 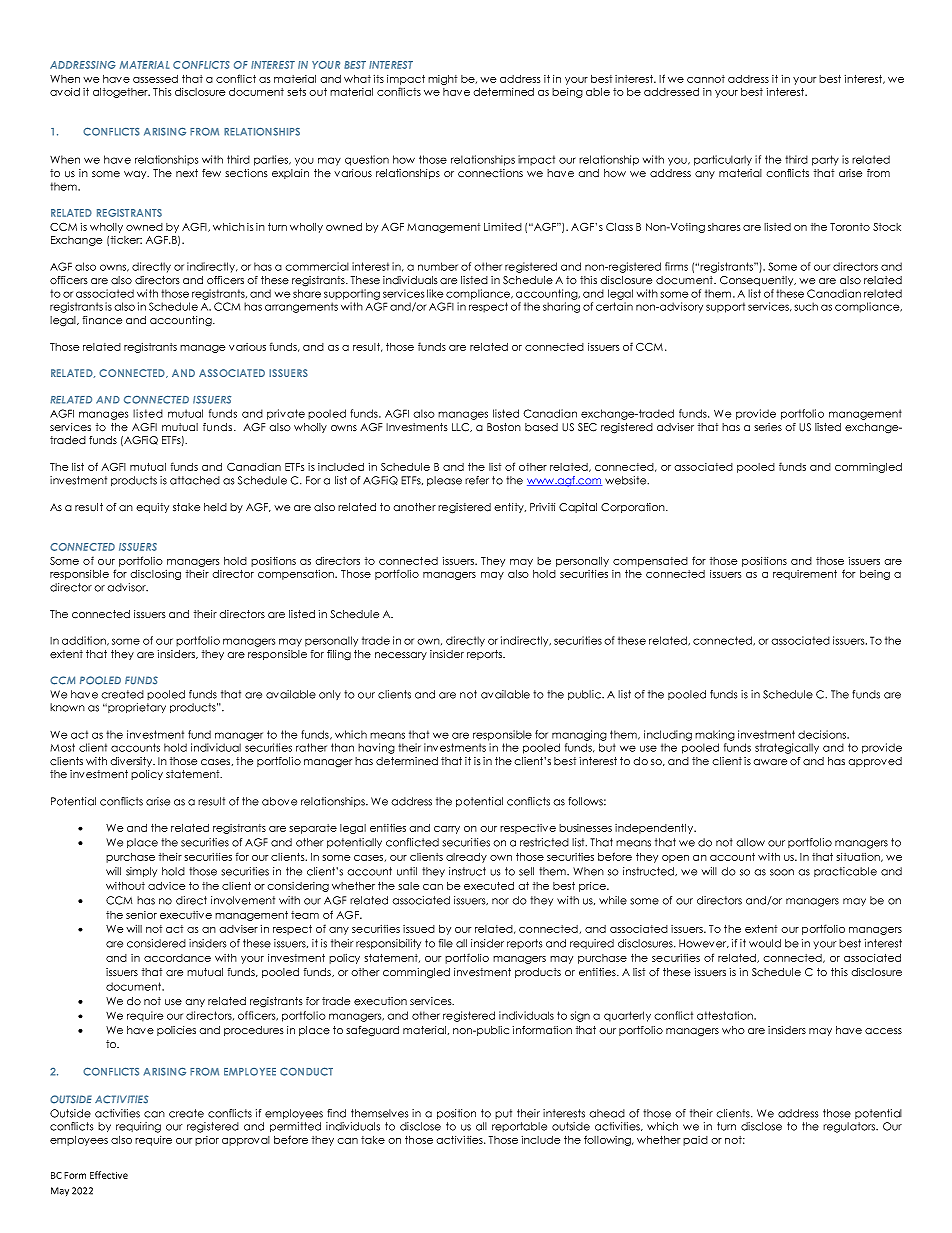 What do you see at coordinates (121, 93) in the document?
I see `altogether` at bounding box center [121, 93].
